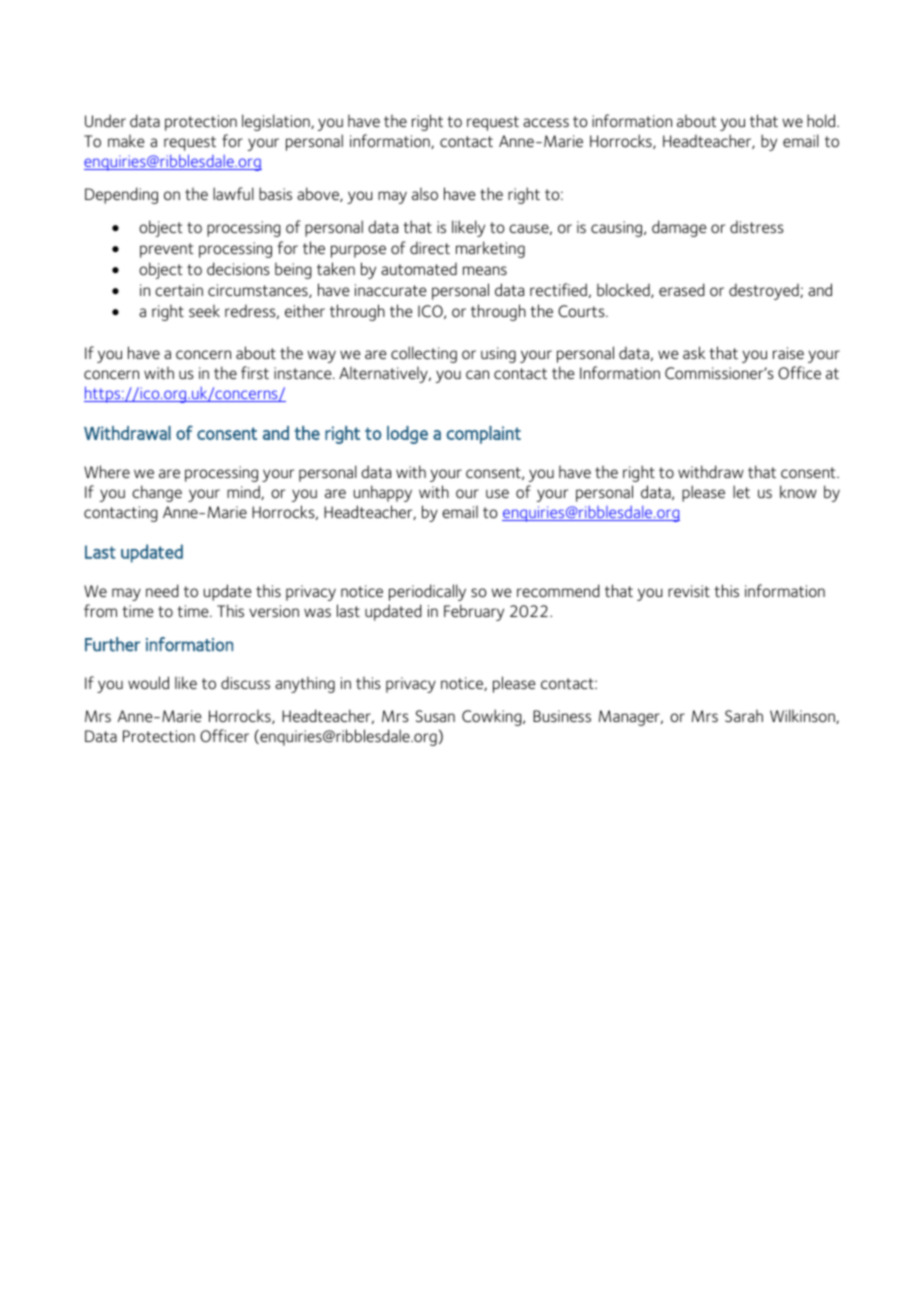 This screenshot has height=1308, width=924. Describe the element at coordinates (255, 372) in the screenshot. I see `first` at that location.
